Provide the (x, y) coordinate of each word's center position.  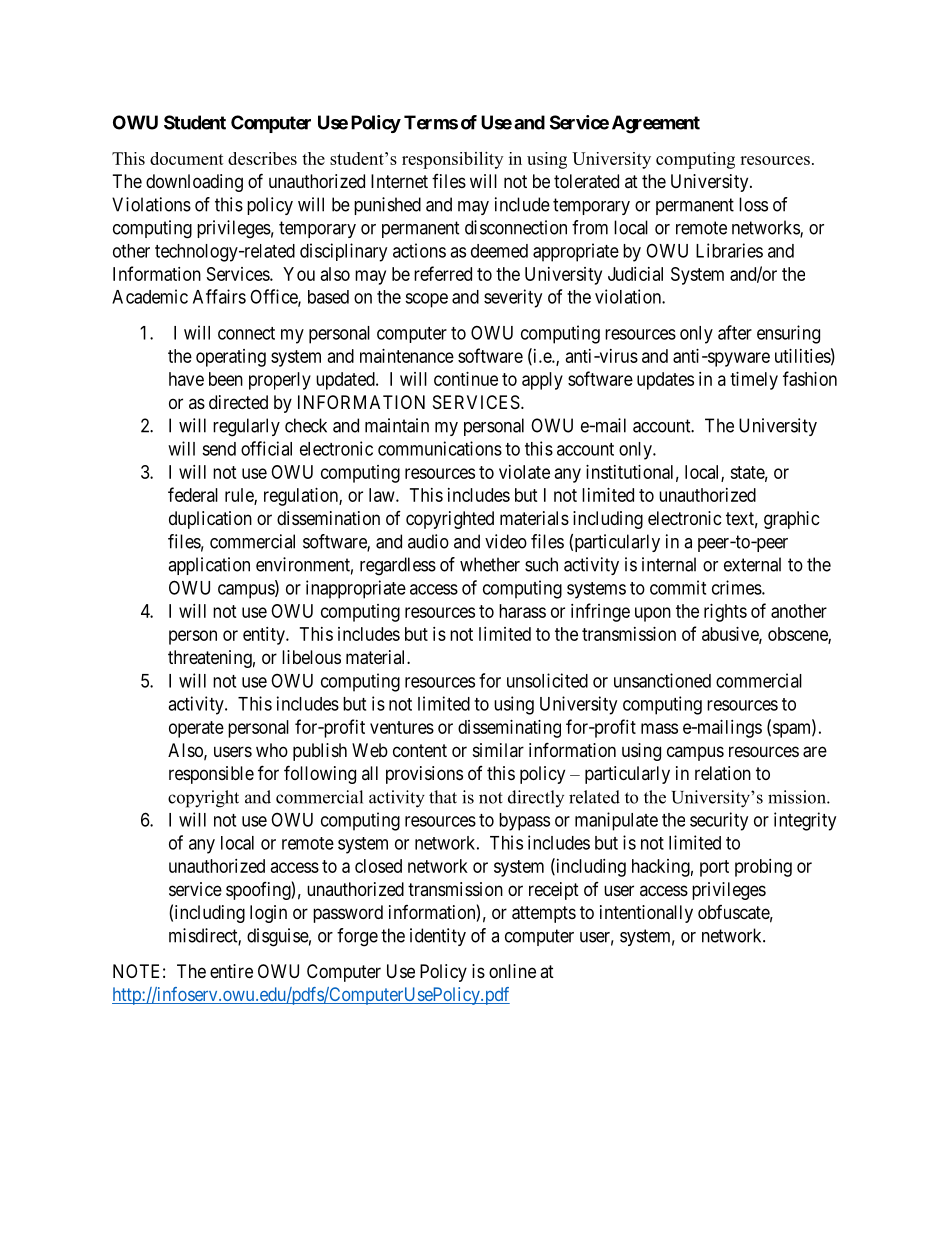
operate (196, 729)
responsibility (452, 160)
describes (262, 158)
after (735, 332)
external (752, 564)
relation (723, 773)
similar (498, 750)
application (209, 566)
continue (466, 379)
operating (231, 358)
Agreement (656, 124)
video (506, 541)
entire (231, 971)
